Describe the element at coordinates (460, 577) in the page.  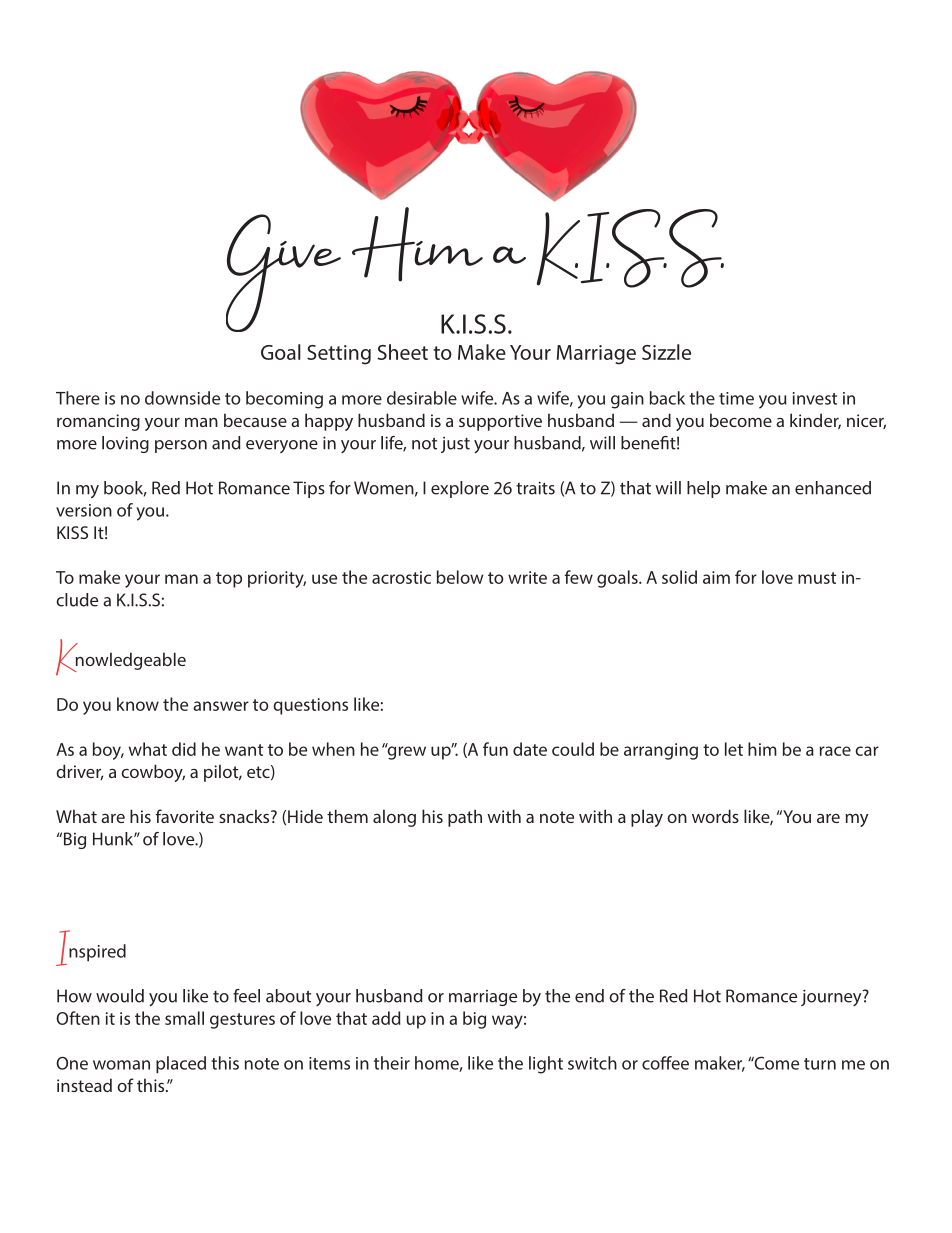
I see `below` at that location.
